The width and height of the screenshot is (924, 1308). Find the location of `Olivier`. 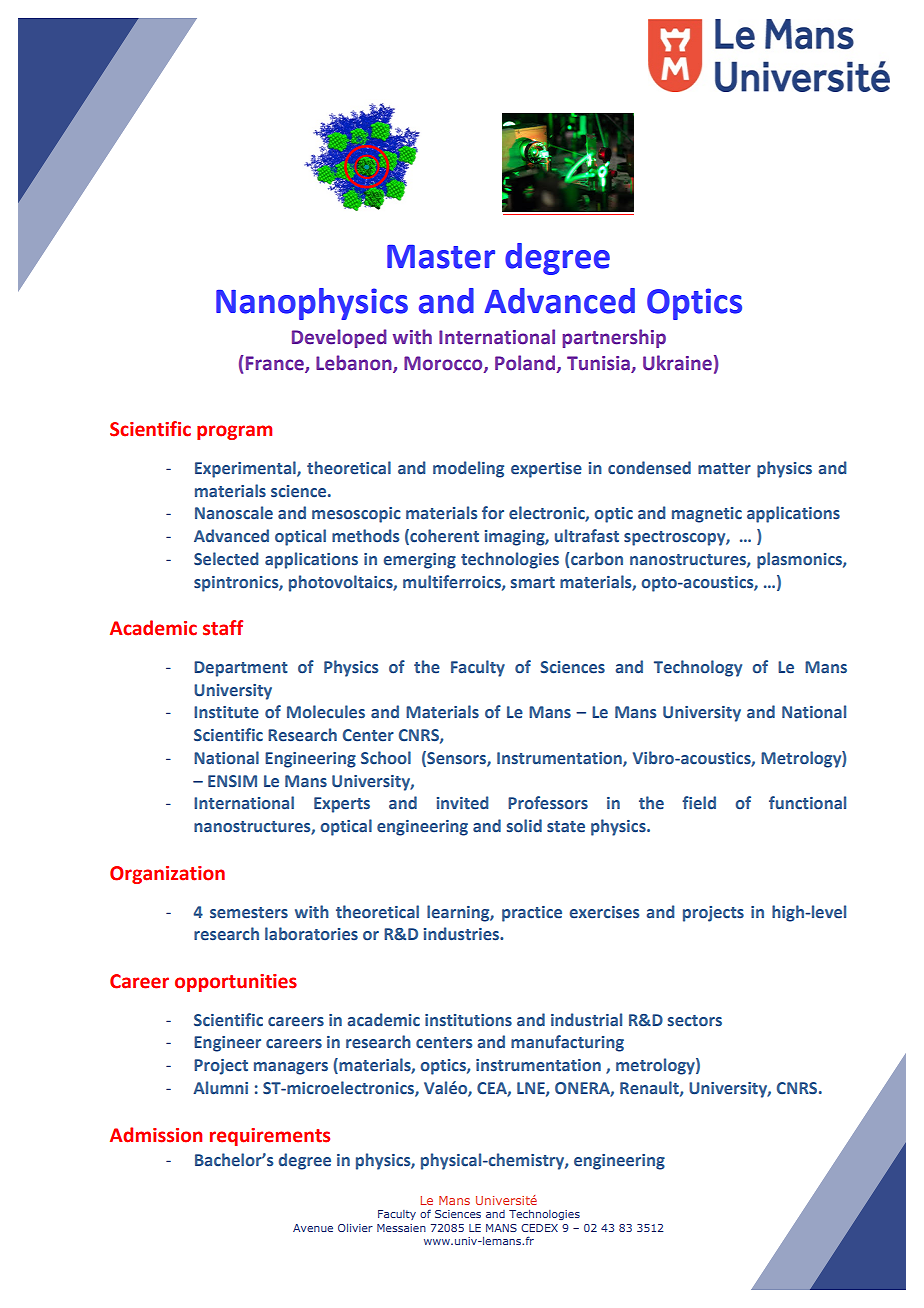

Olivier is located at coordinates (355, 1228).
